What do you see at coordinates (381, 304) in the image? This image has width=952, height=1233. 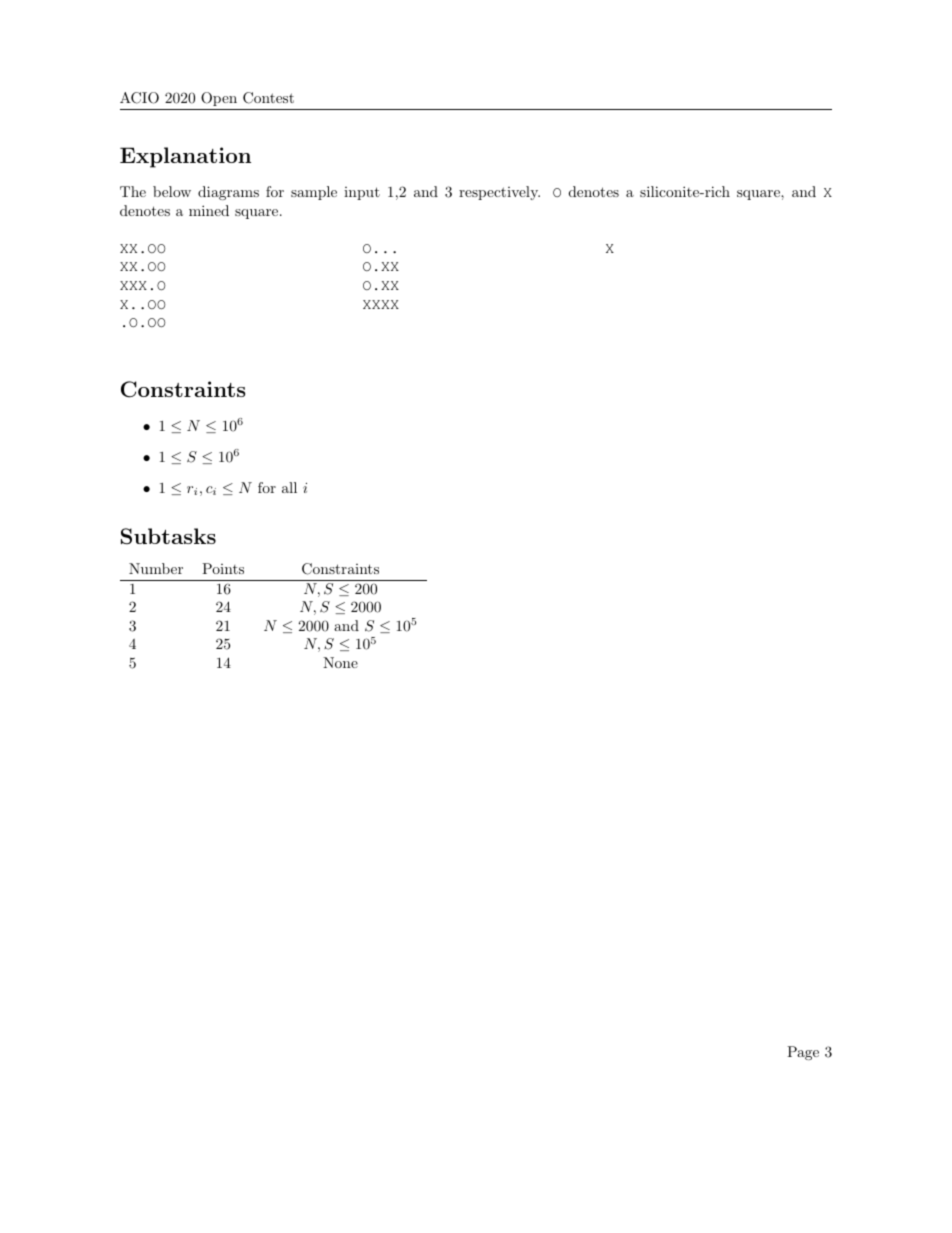 I see `XXXX` at bounding box center [381, 304].
